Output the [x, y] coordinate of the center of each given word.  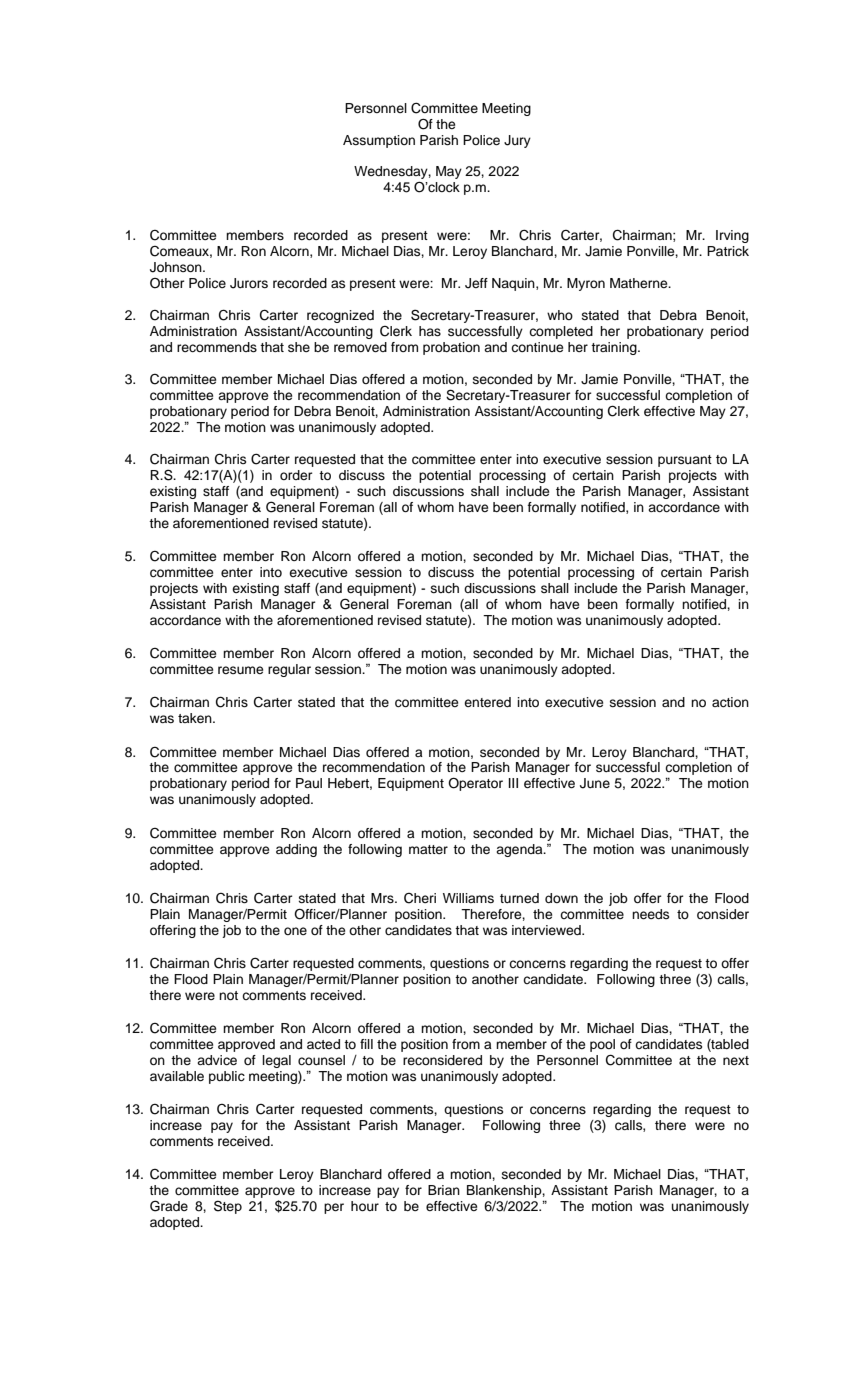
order [296, 475]
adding [296, 850]
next [736, 1060]
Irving [732, 236]
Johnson [177, 267]
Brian [444, 1190]
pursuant [685, 461]
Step [228, 1207]
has [430, 331]
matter [428, 849]
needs [650, 914]
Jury [517, 141]
